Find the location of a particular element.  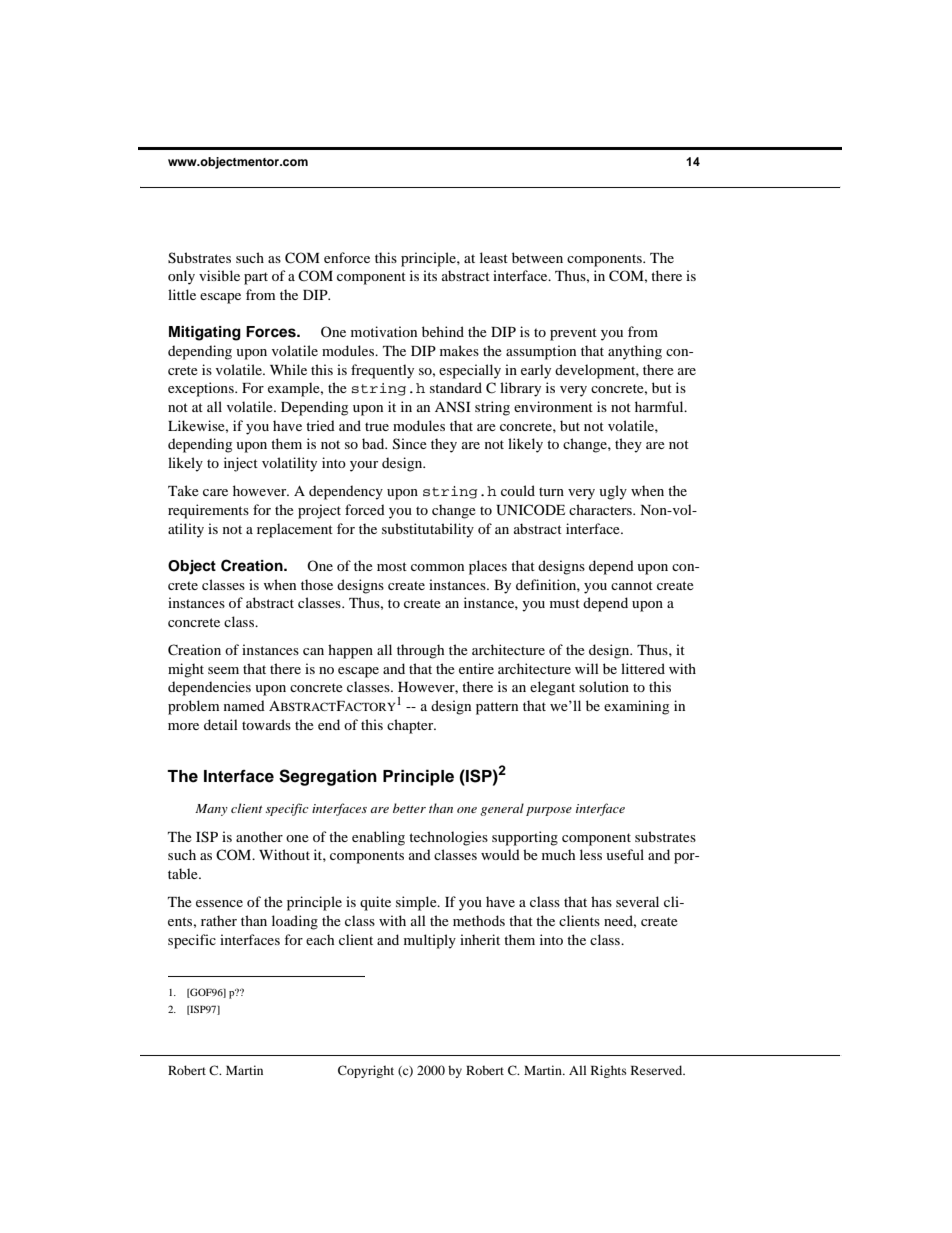

will is located at coordinates (587, 668).
